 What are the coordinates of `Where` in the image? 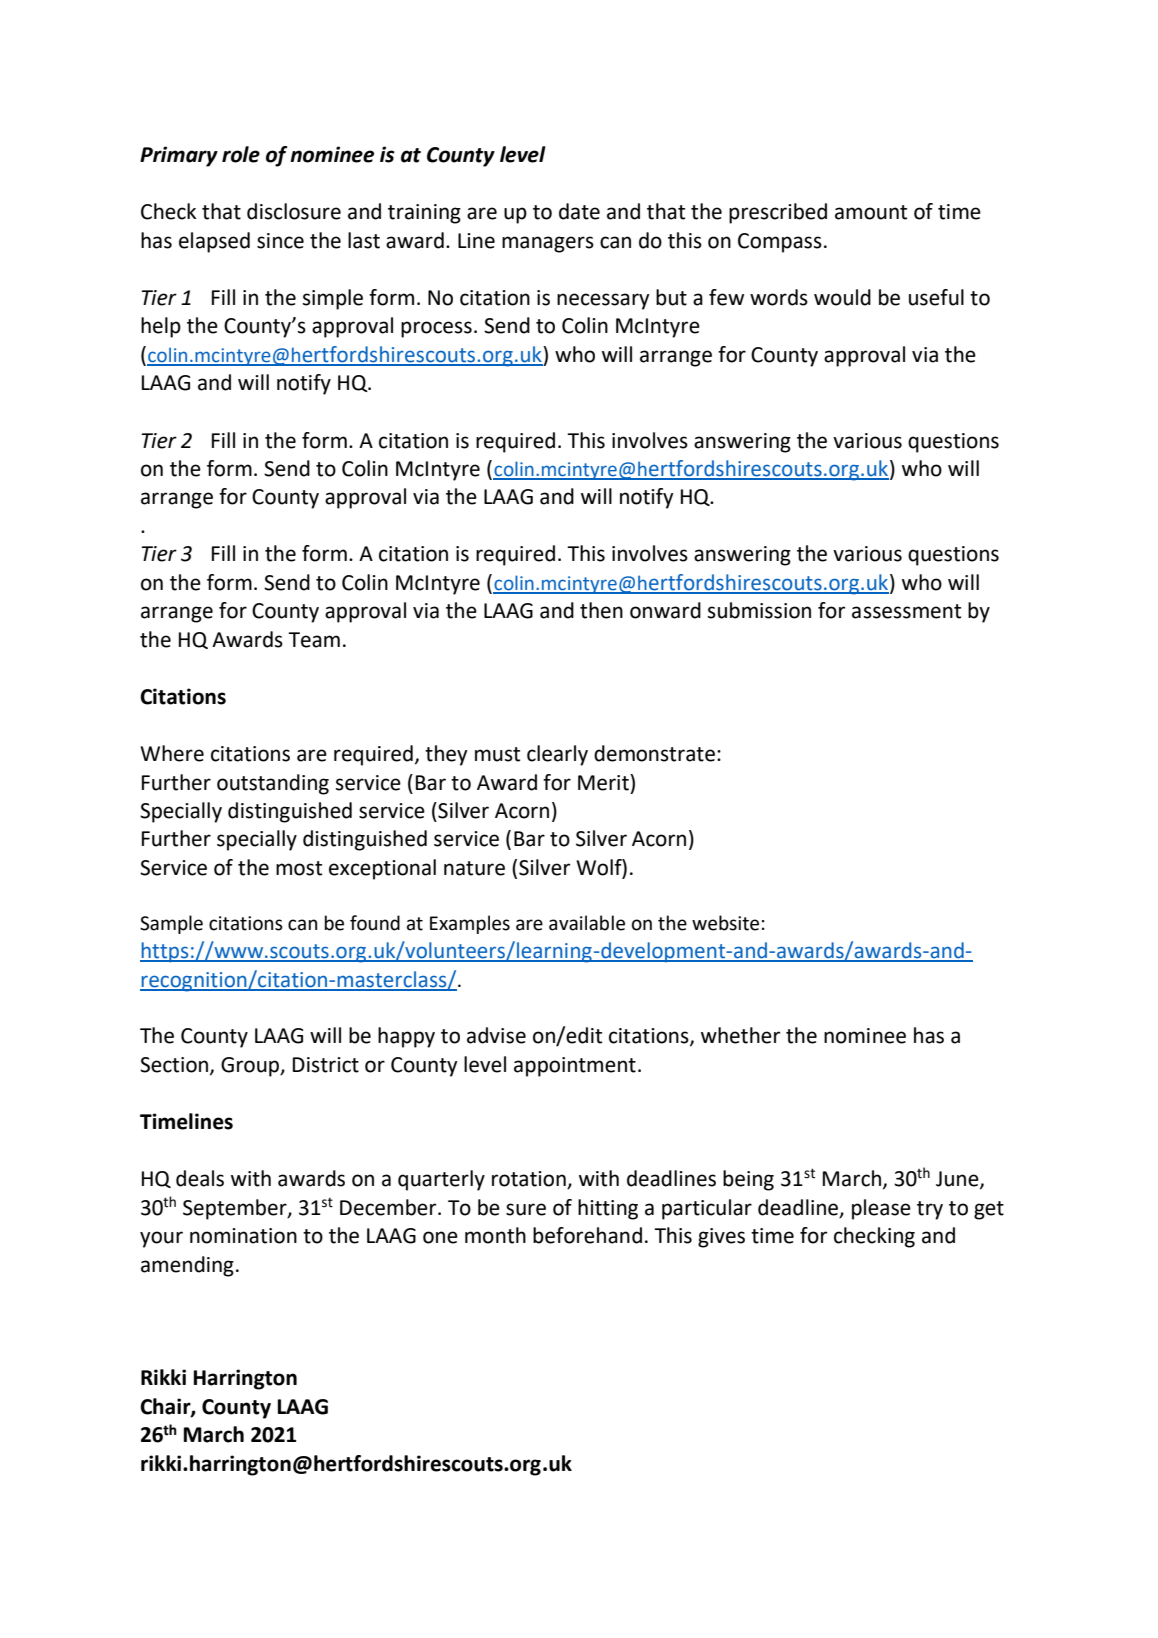 It's located at (172, 753).
